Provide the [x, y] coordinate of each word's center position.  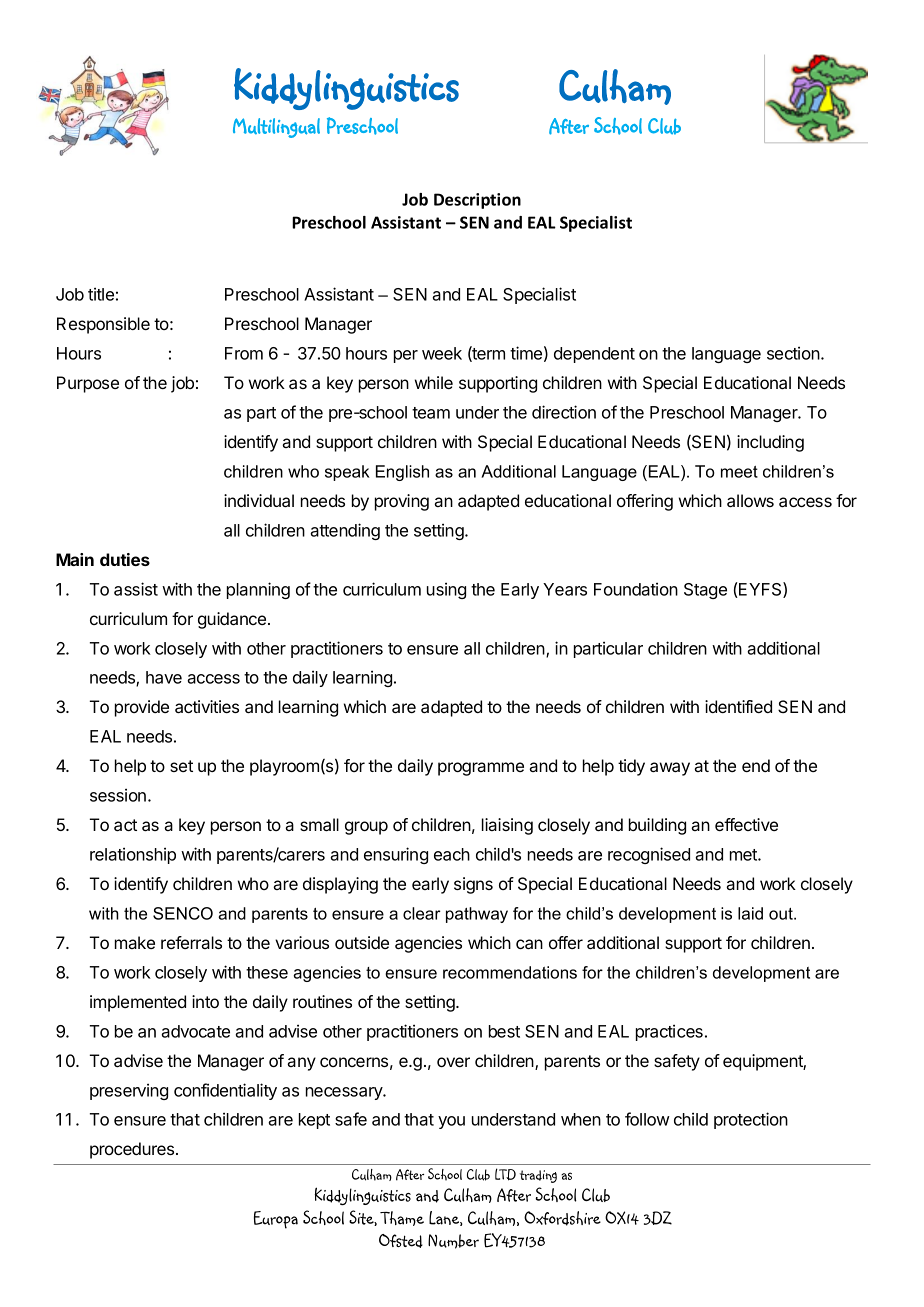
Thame [402, 1218]
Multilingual [276, 128]
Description [477, 201]
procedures [132, 1150]
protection [751, 1120]
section [794, 353]
